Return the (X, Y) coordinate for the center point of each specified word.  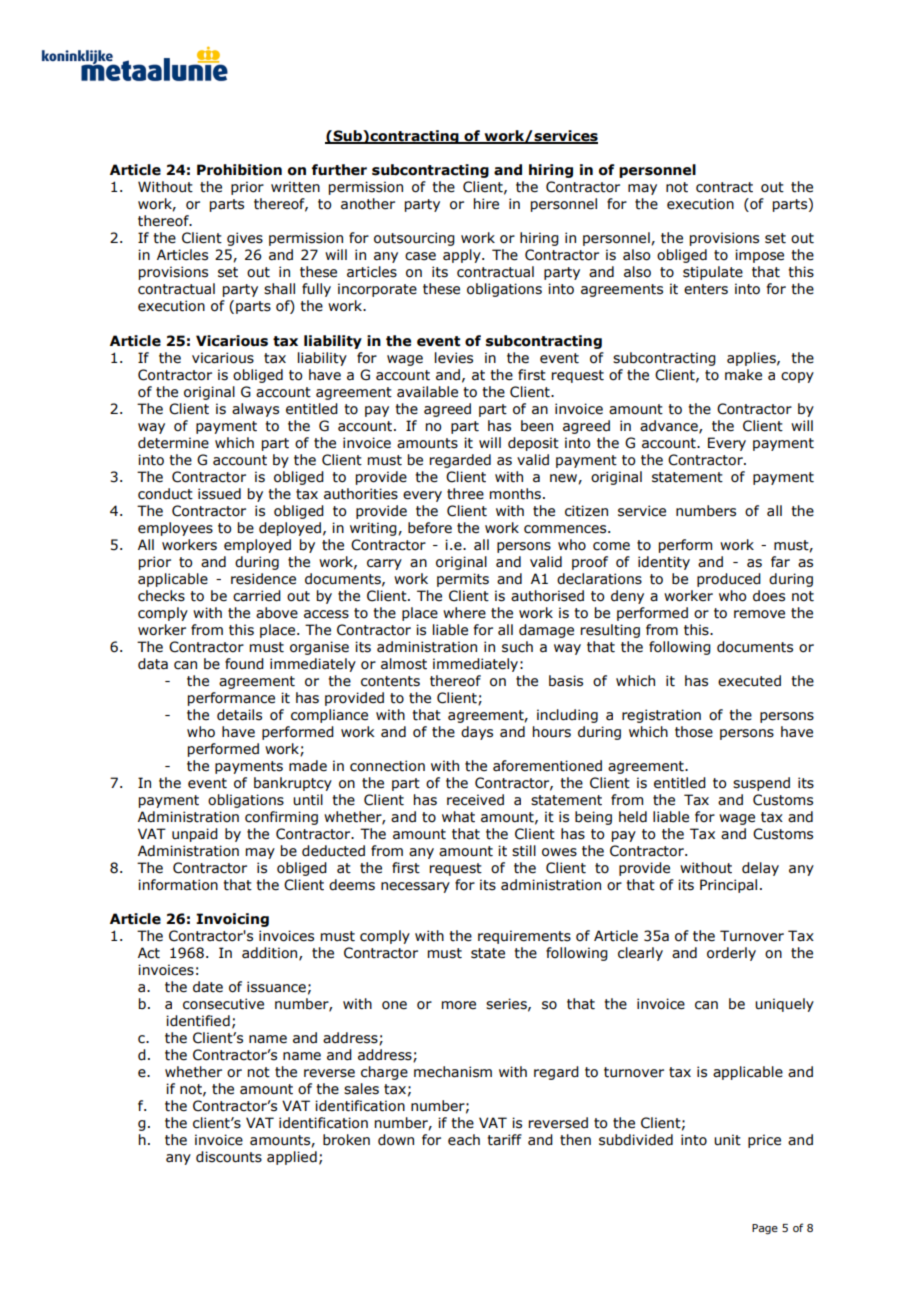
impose (759, 256)
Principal (728, 886)
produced (729, 580)
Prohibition (239, 170)
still (524, 851)
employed (257, 546)
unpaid (195, 835)
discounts (229, 1157)
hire (486, 204)
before (430, 528)
